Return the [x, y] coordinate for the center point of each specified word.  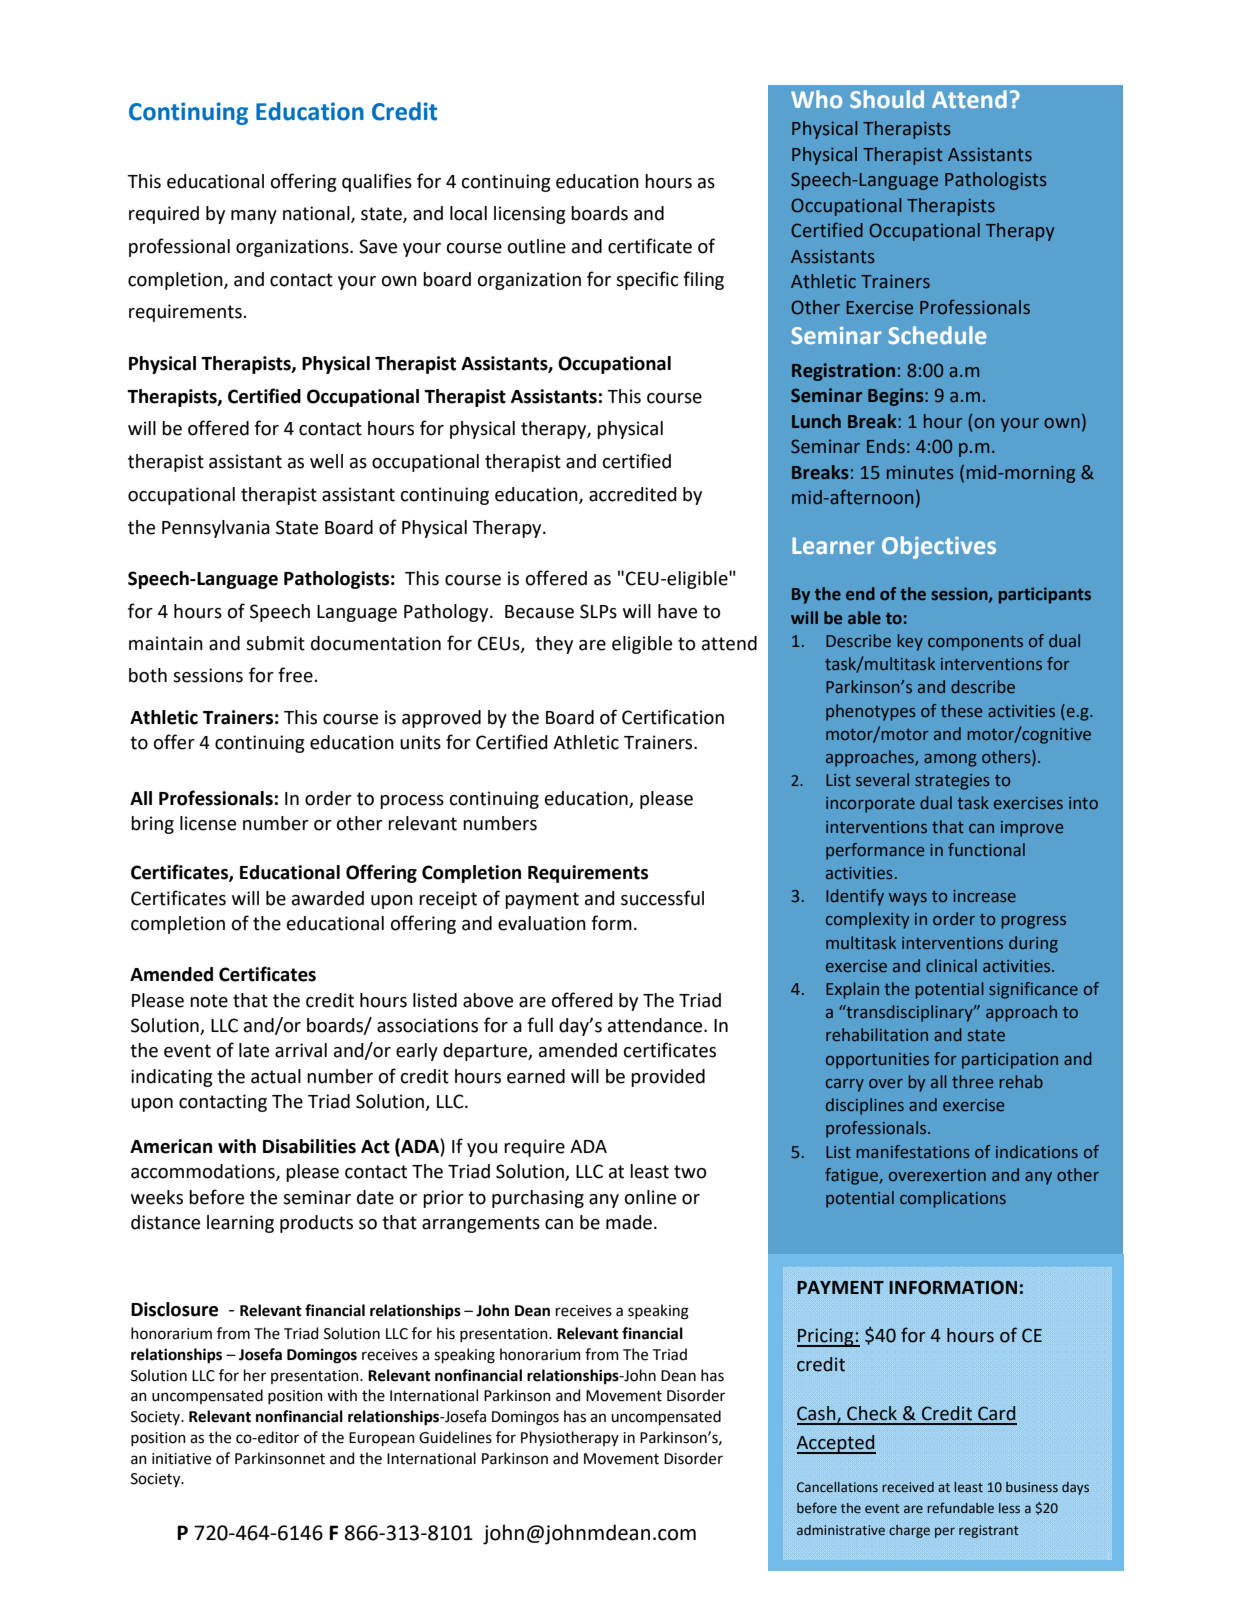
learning [240, 1224]
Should [887, 99]
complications [953, 1199]
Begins [897, 397]
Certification [673, 717]
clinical [951, 965]
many [254, 217]
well [326, 461]
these [961, 710]
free [296, 675]
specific [647, 280]
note [209, 1001]
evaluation [542, 923]
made [629, 1222]
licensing [530, 215]
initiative [181, 1459]
